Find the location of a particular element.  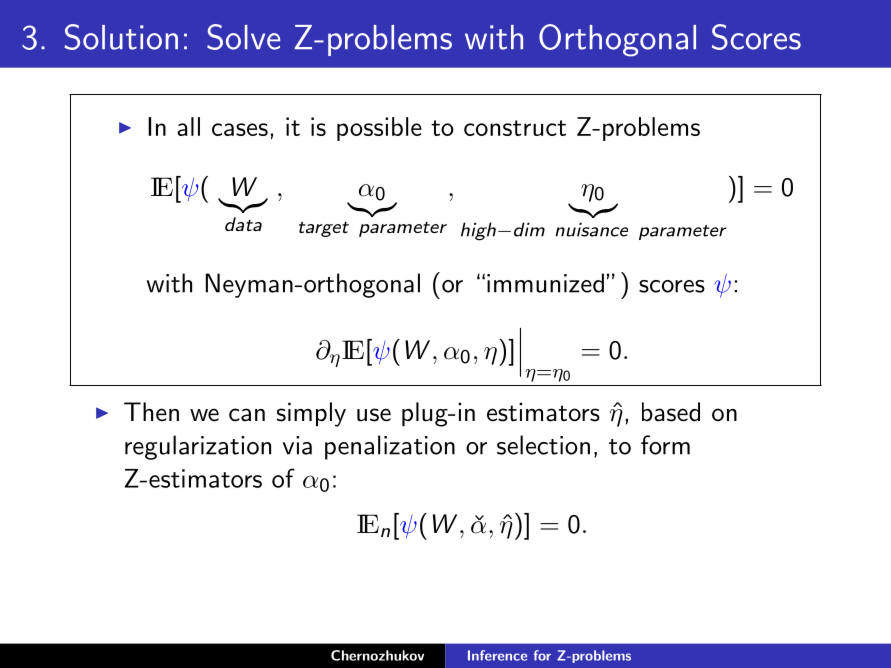

simply is located at coordinates (311, 414).
